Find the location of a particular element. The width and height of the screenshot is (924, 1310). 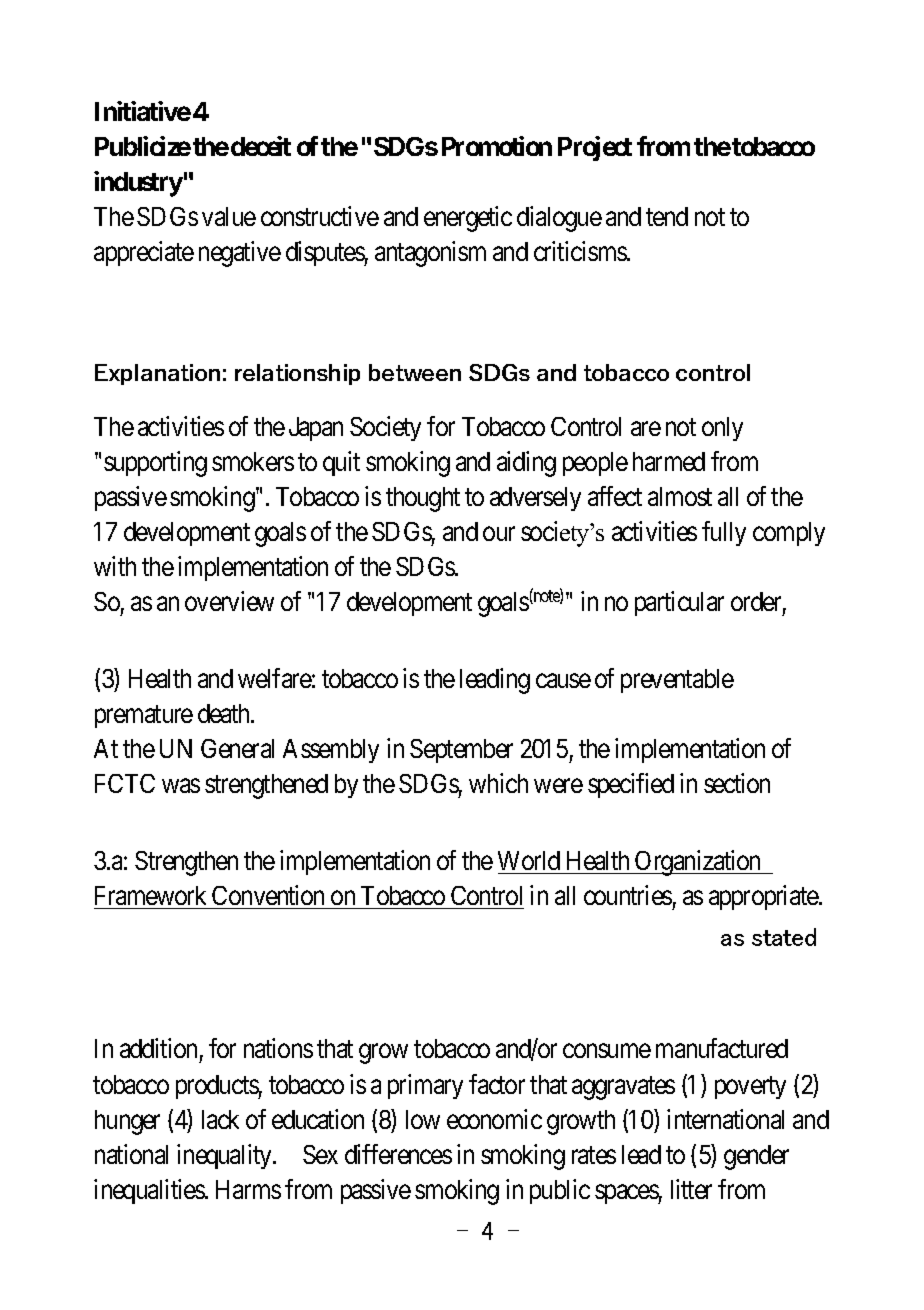

inequality is located at coordinates (226, 1156).
